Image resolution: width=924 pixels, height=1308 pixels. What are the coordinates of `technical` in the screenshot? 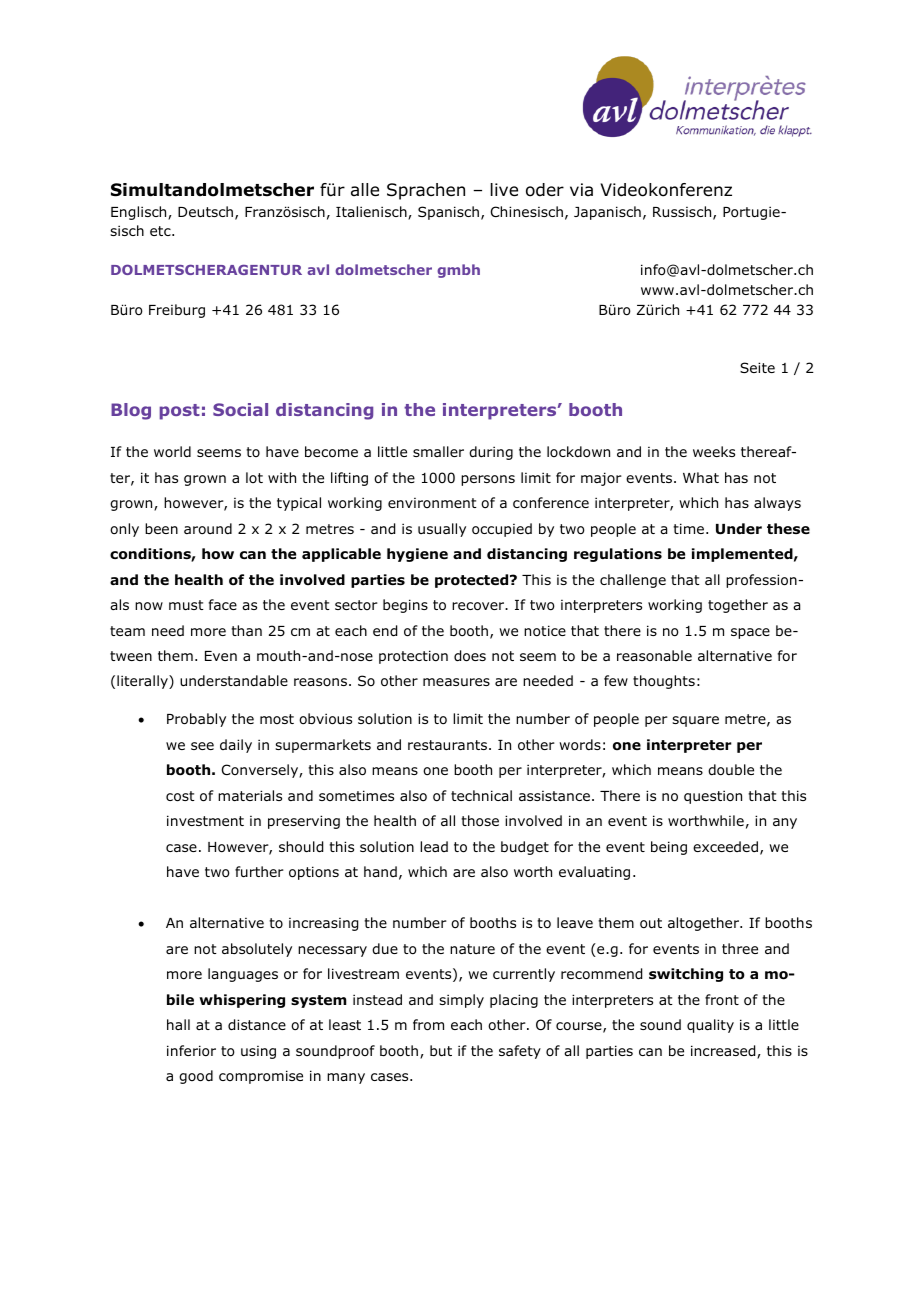 It's located at (481, 795).
